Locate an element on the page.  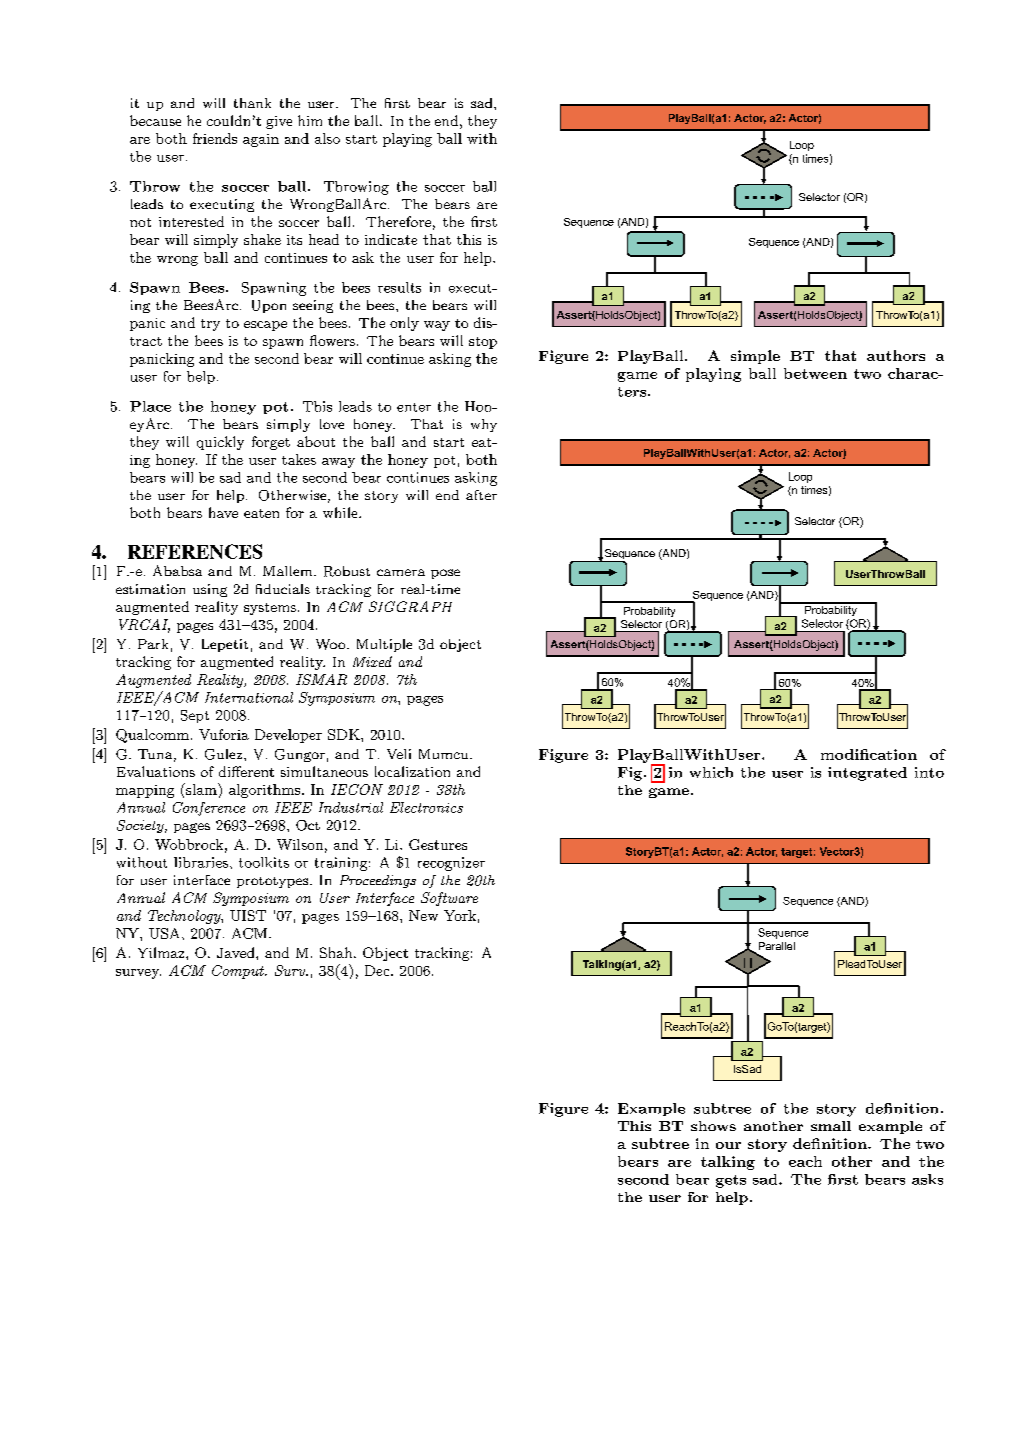
Parallel is located at coordinates (777, 946).
